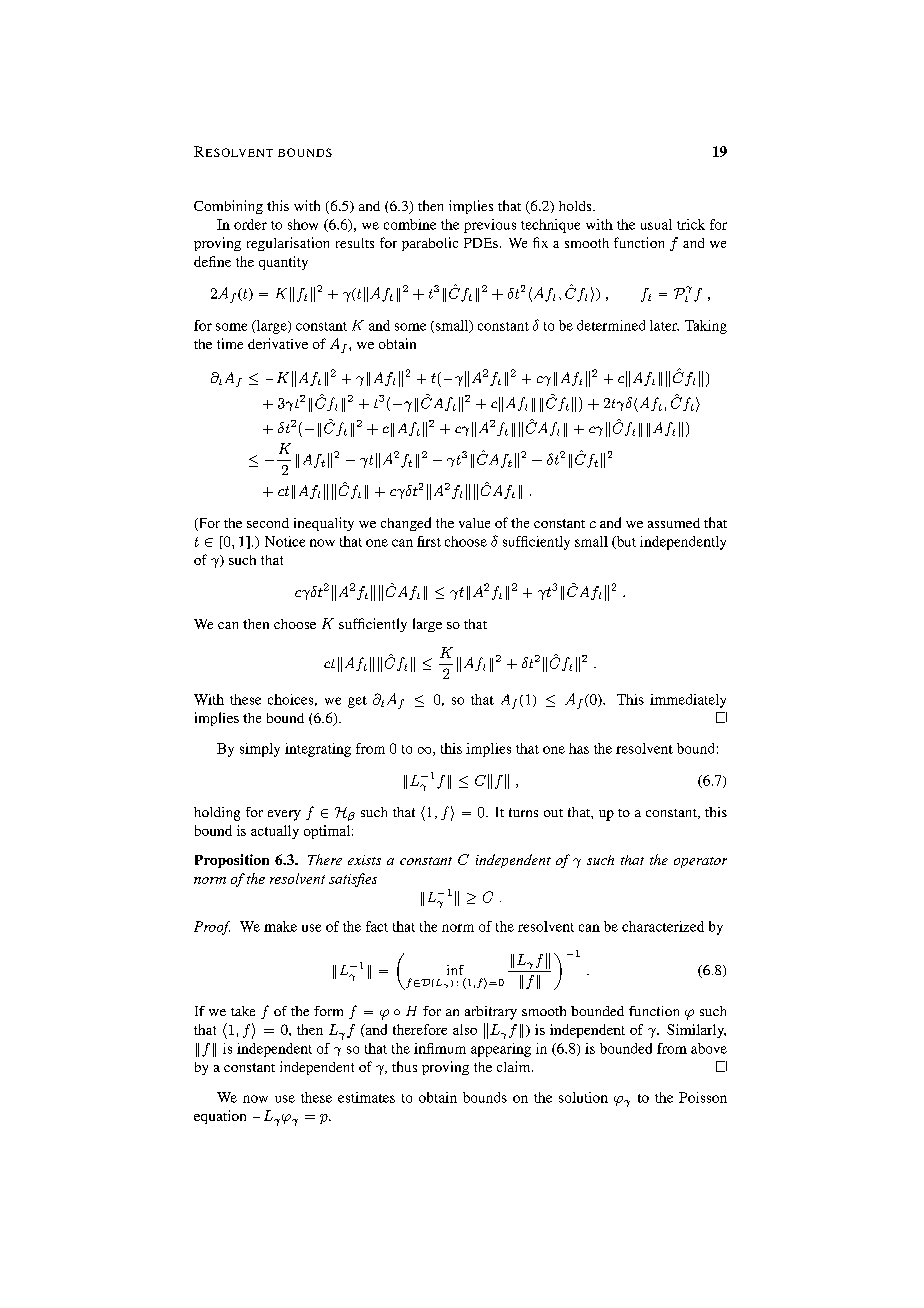 Image resolution: width=924 pixels, height=1308 pixels. I want to click on Poisson, so click(703, 1097).
